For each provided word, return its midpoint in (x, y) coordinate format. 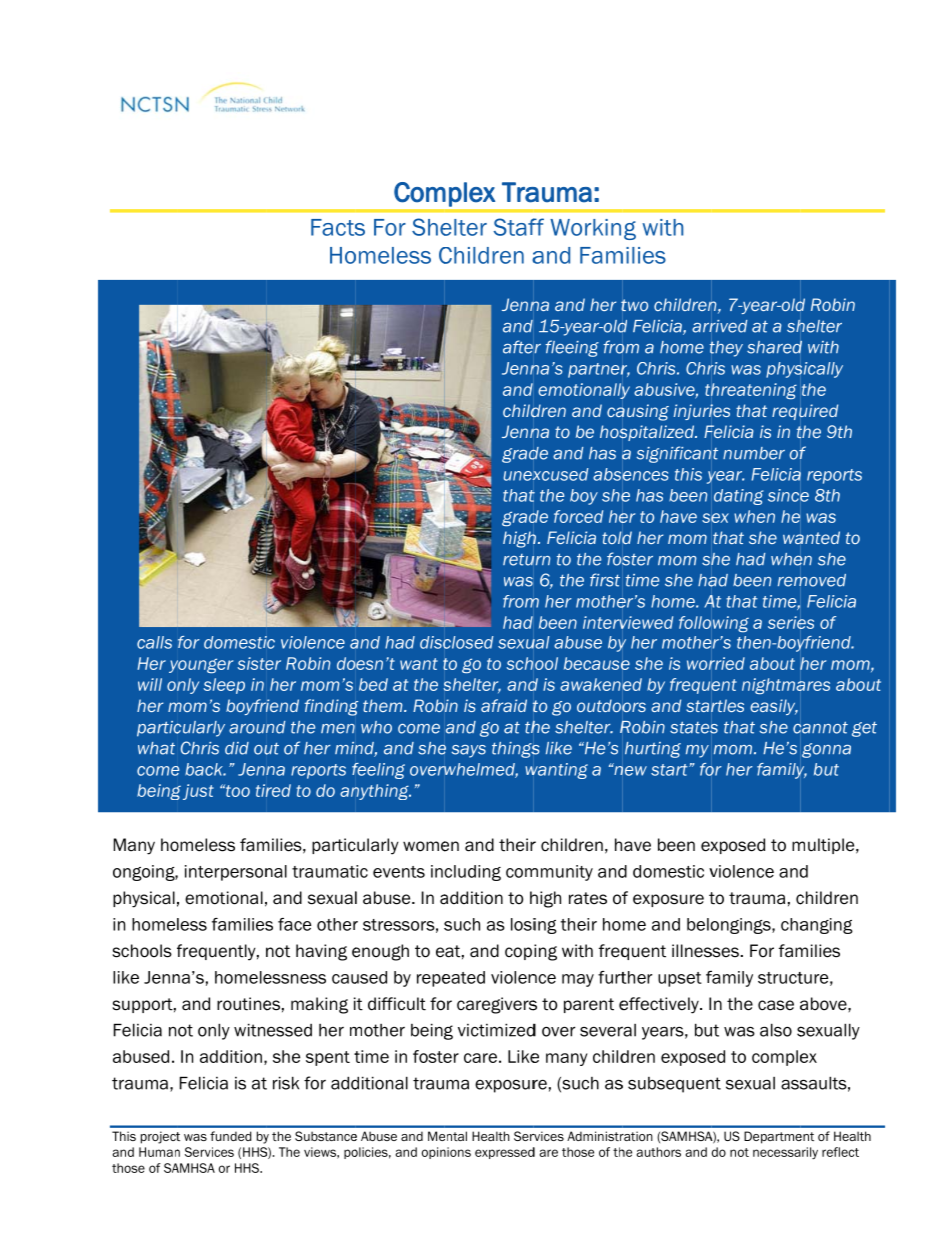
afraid (504, 705)
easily (774, 707)
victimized (497, 1030)
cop (518, 953)
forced (578, 516)
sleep (224, 686)
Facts (338, 227)
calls (154, 642)
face (294, 924)
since (788, 495)
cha (794, 924)
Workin (585, 227)
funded (231, 1136)
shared (774, 347)
